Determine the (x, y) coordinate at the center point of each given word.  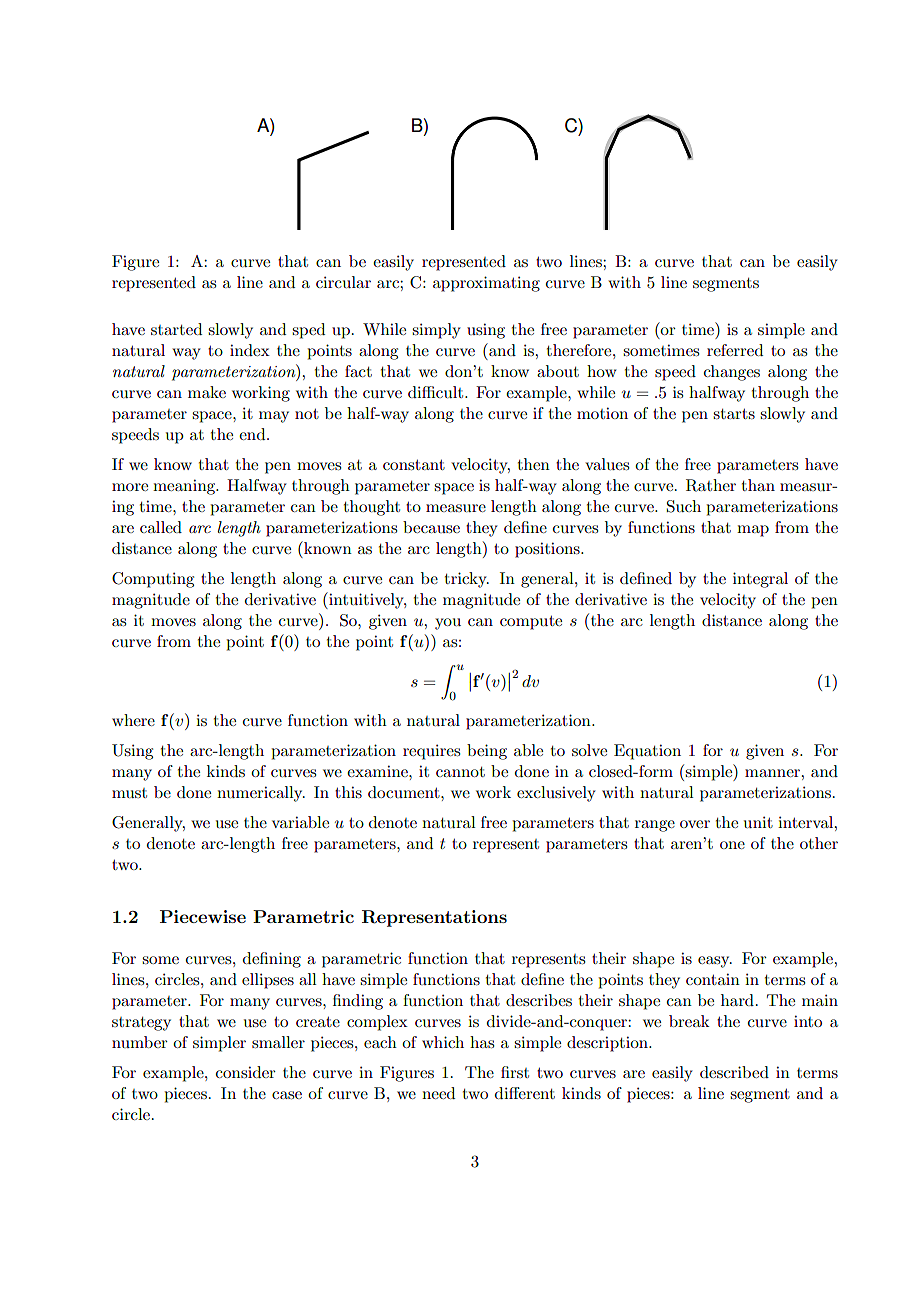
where (133, 720)
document (405, 792)
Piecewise (203, 916)
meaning (185, 487)
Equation (647, 752)
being (487, 752)
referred (735, 350)
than (758, 485)
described (734, 1072)
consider (246, 1072)
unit (758, 822)
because (431, 527)
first (515, 1072)
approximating (486, 284)
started (176, 329)
